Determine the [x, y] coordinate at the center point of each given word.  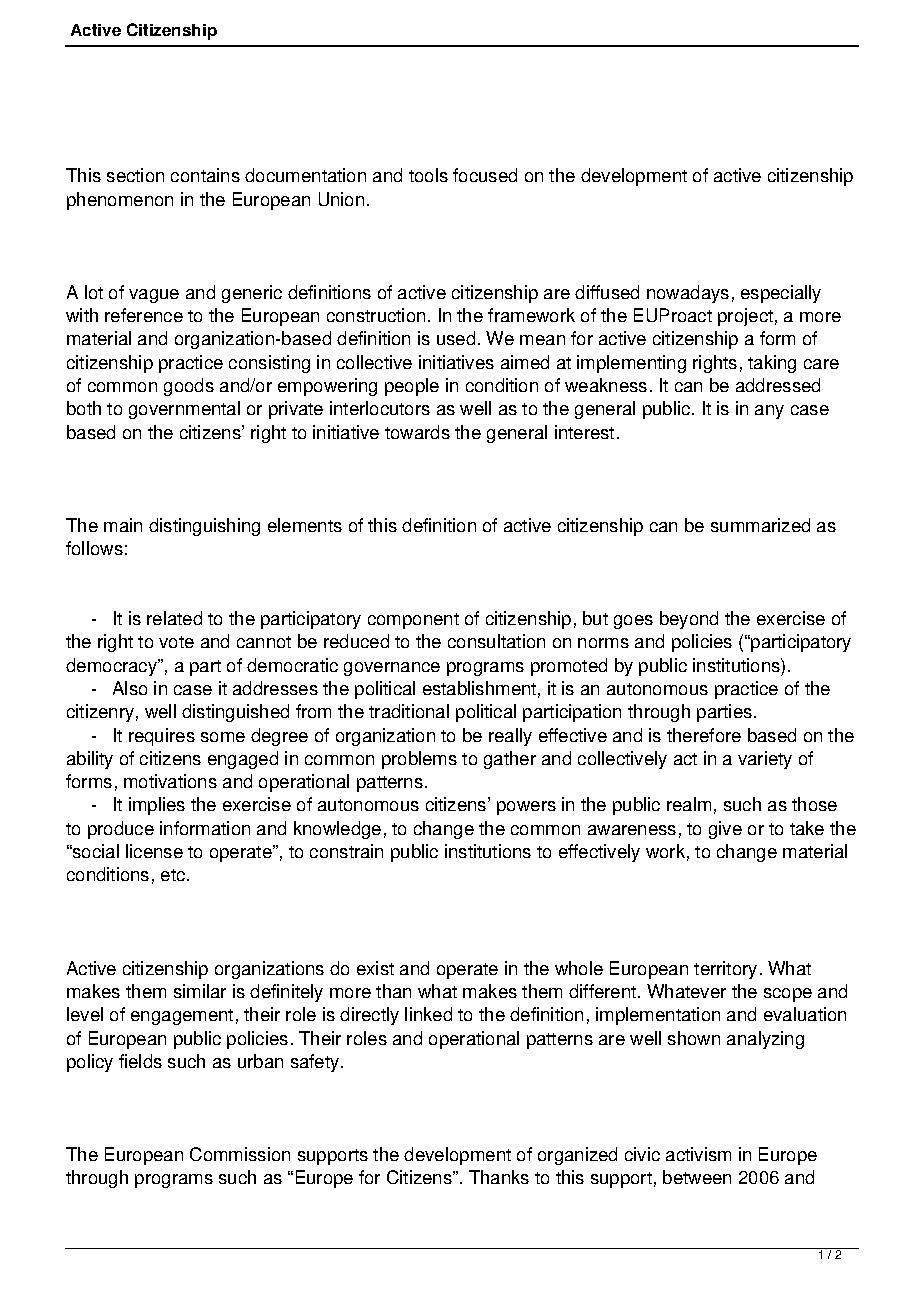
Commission [240, 1154]
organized [577, 1156]
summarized [760, 525]
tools [428, 175]
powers [526, 808]
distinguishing [204, 527]
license [154, 851]
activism [698, 1154]
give [725, 830]
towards [417, 432]
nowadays [688, 294]
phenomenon [120, 201]
